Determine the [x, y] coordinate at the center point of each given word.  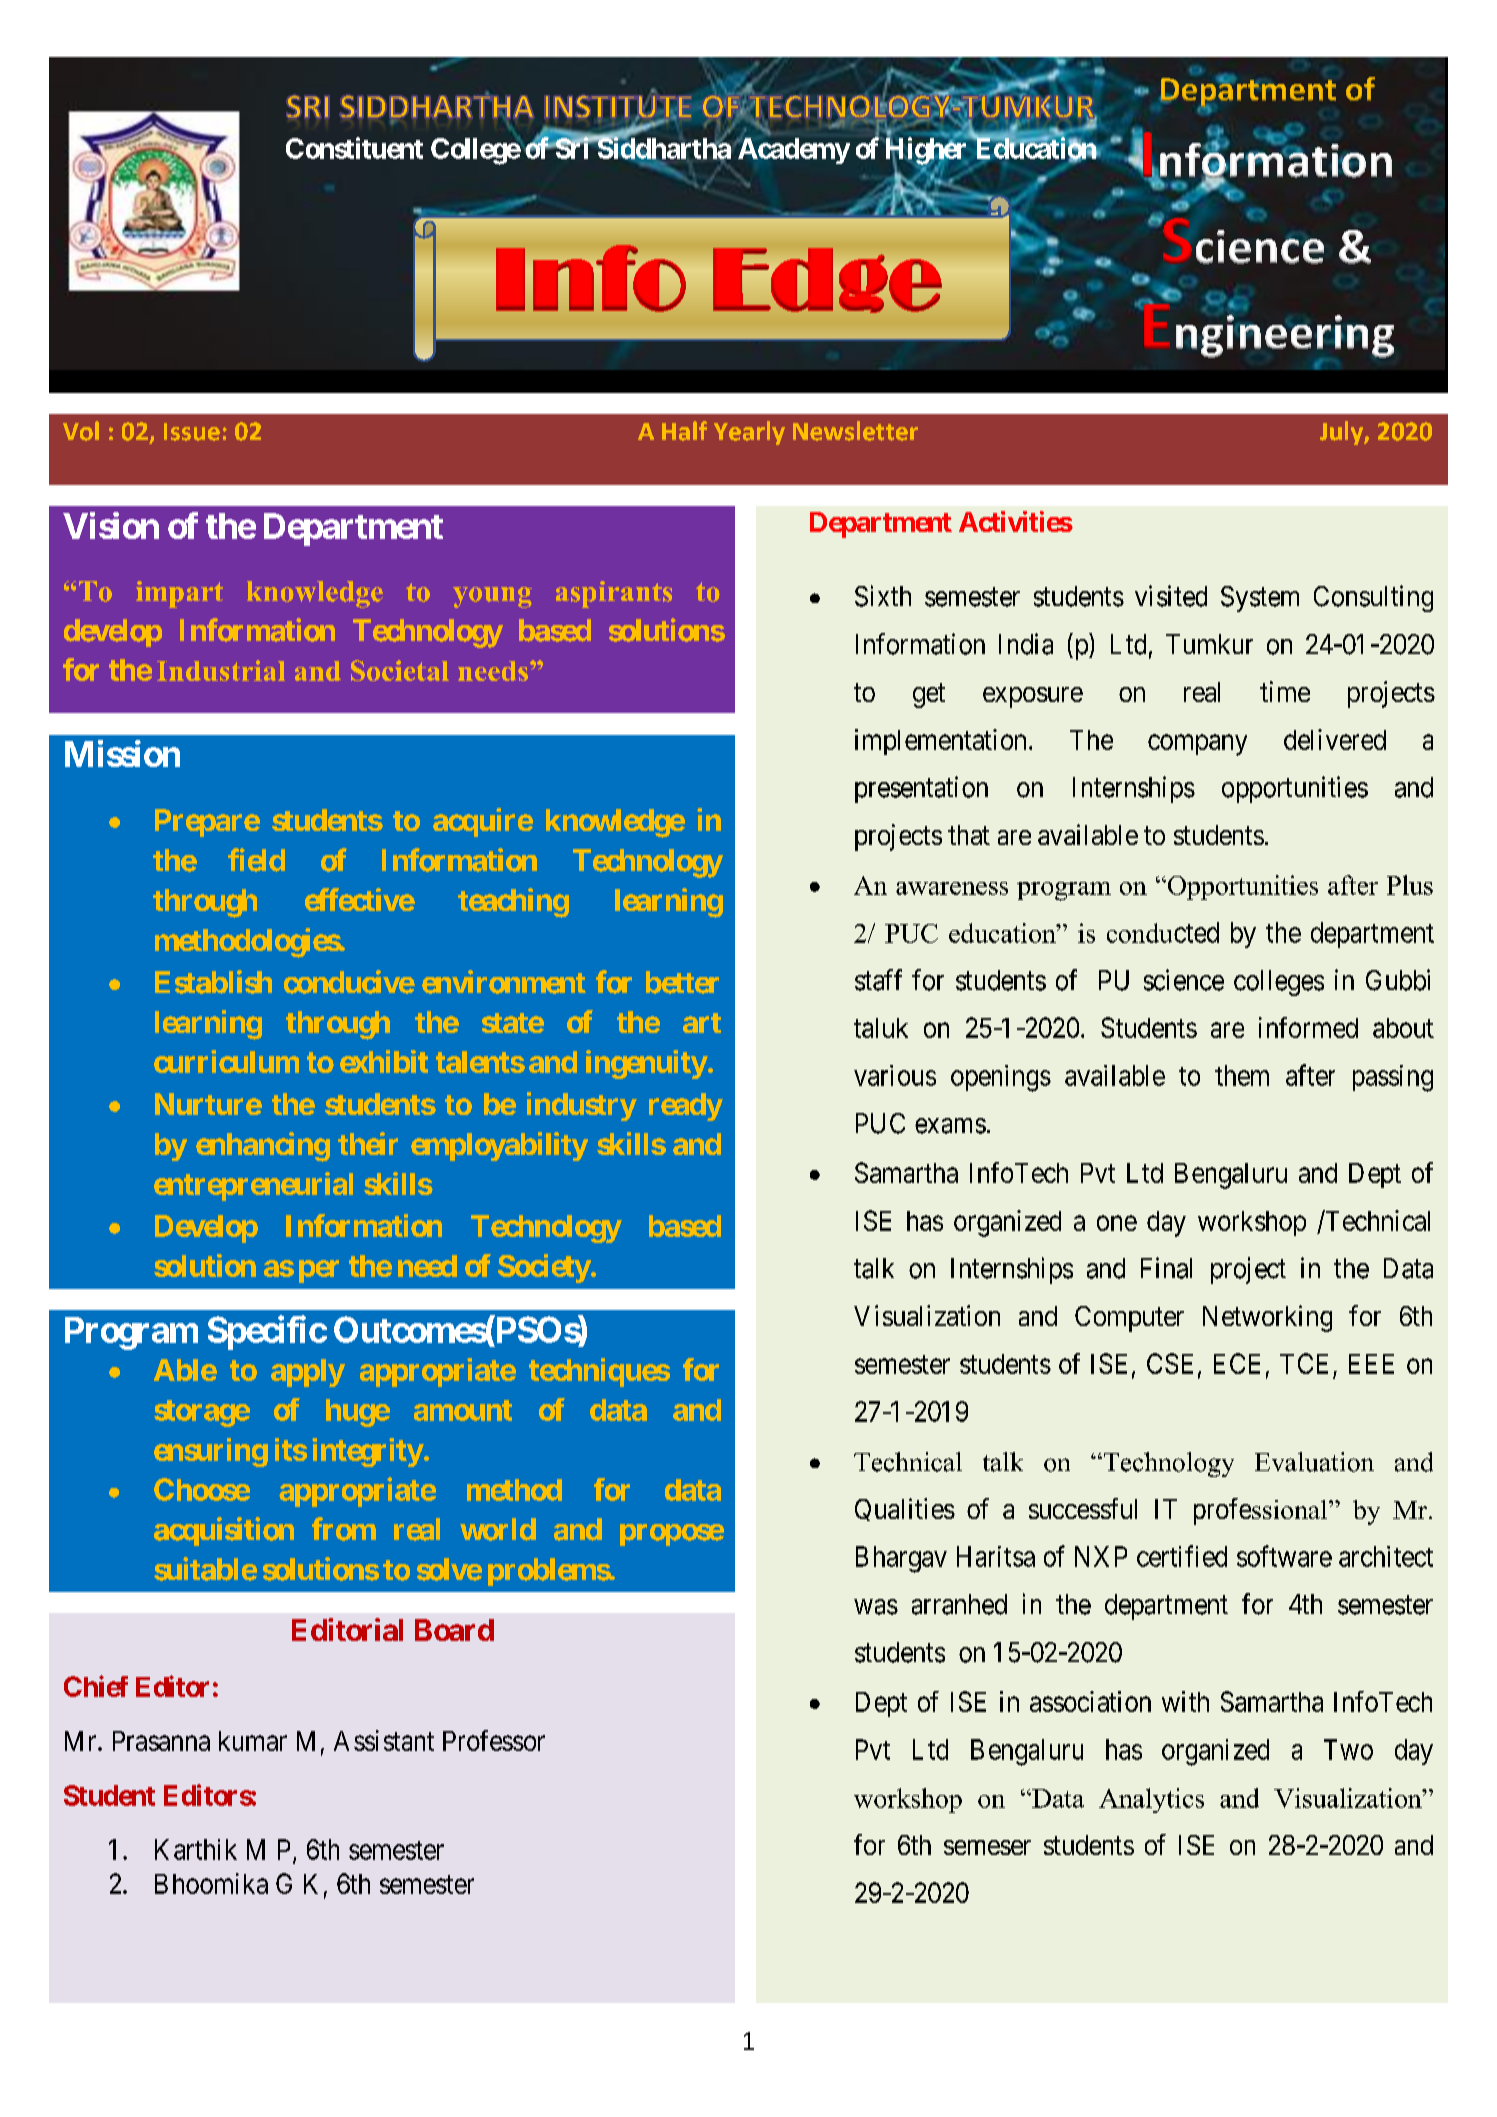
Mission [122, 753]
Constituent [354, 148]
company [1197, 745]
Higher [928, 152]
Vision [111, 525]
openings [1001, 1078]
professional [1262, 1511]
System [1260, 599]
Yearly [749, 433]
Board [454, 1630]
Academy [792, 151]
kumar [253, 1741]
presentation [921, 789]
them [1242, 1075]
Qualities [905, 1509]
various [895, 1075]
